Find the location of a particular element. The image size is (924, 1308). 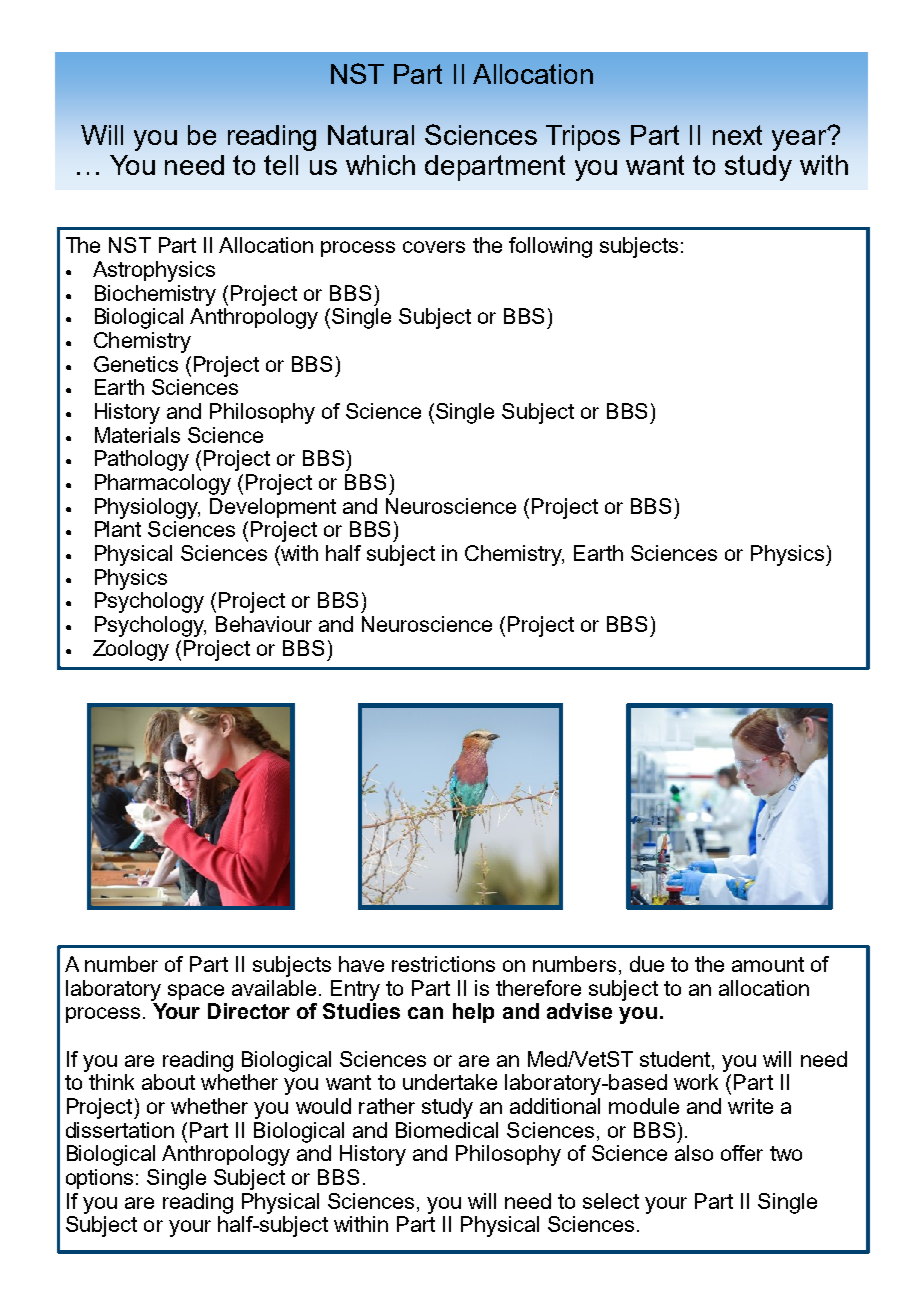

next is located at coordinates (737, 135).
